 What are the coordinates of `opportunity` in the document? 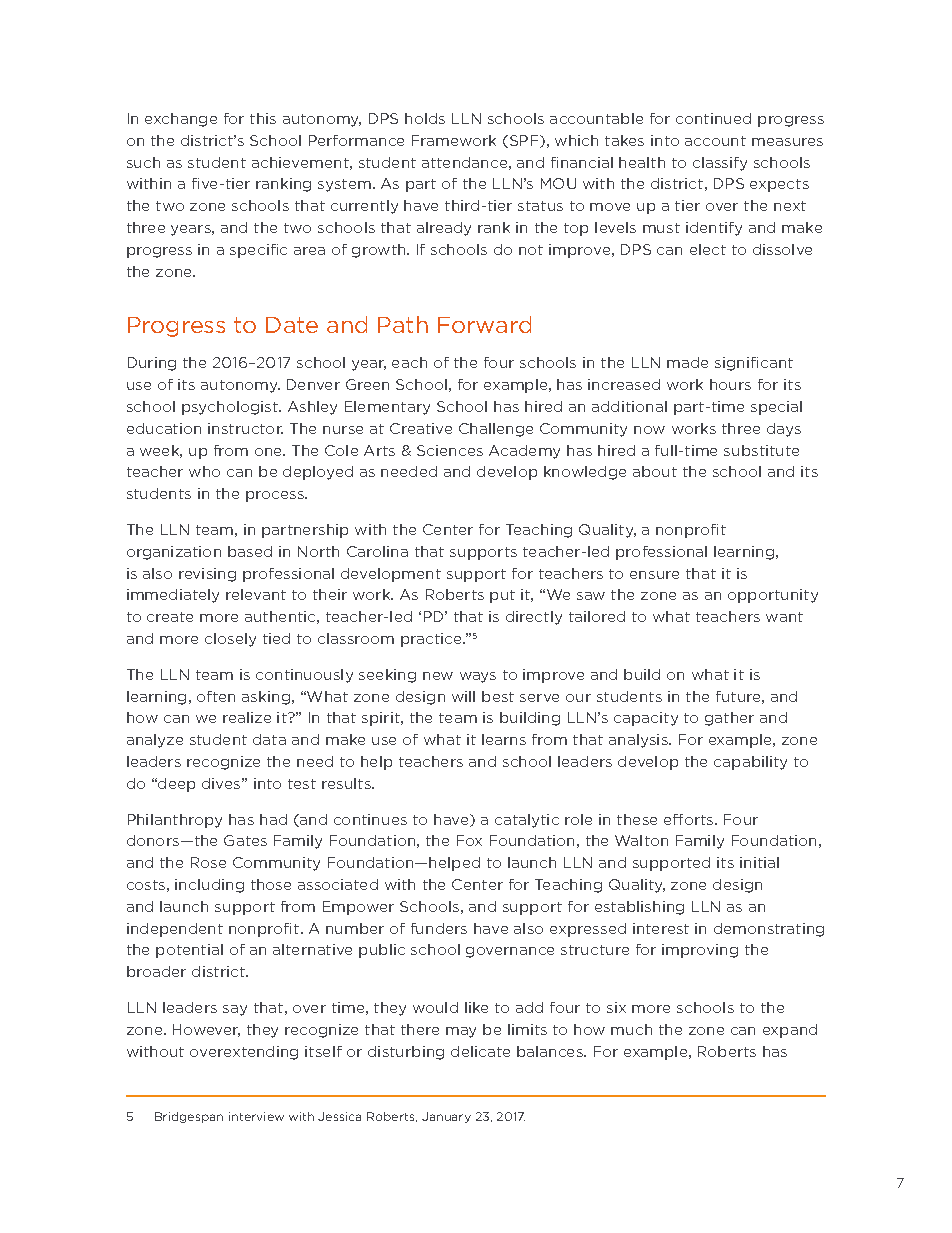 It's located at (773, 596).
